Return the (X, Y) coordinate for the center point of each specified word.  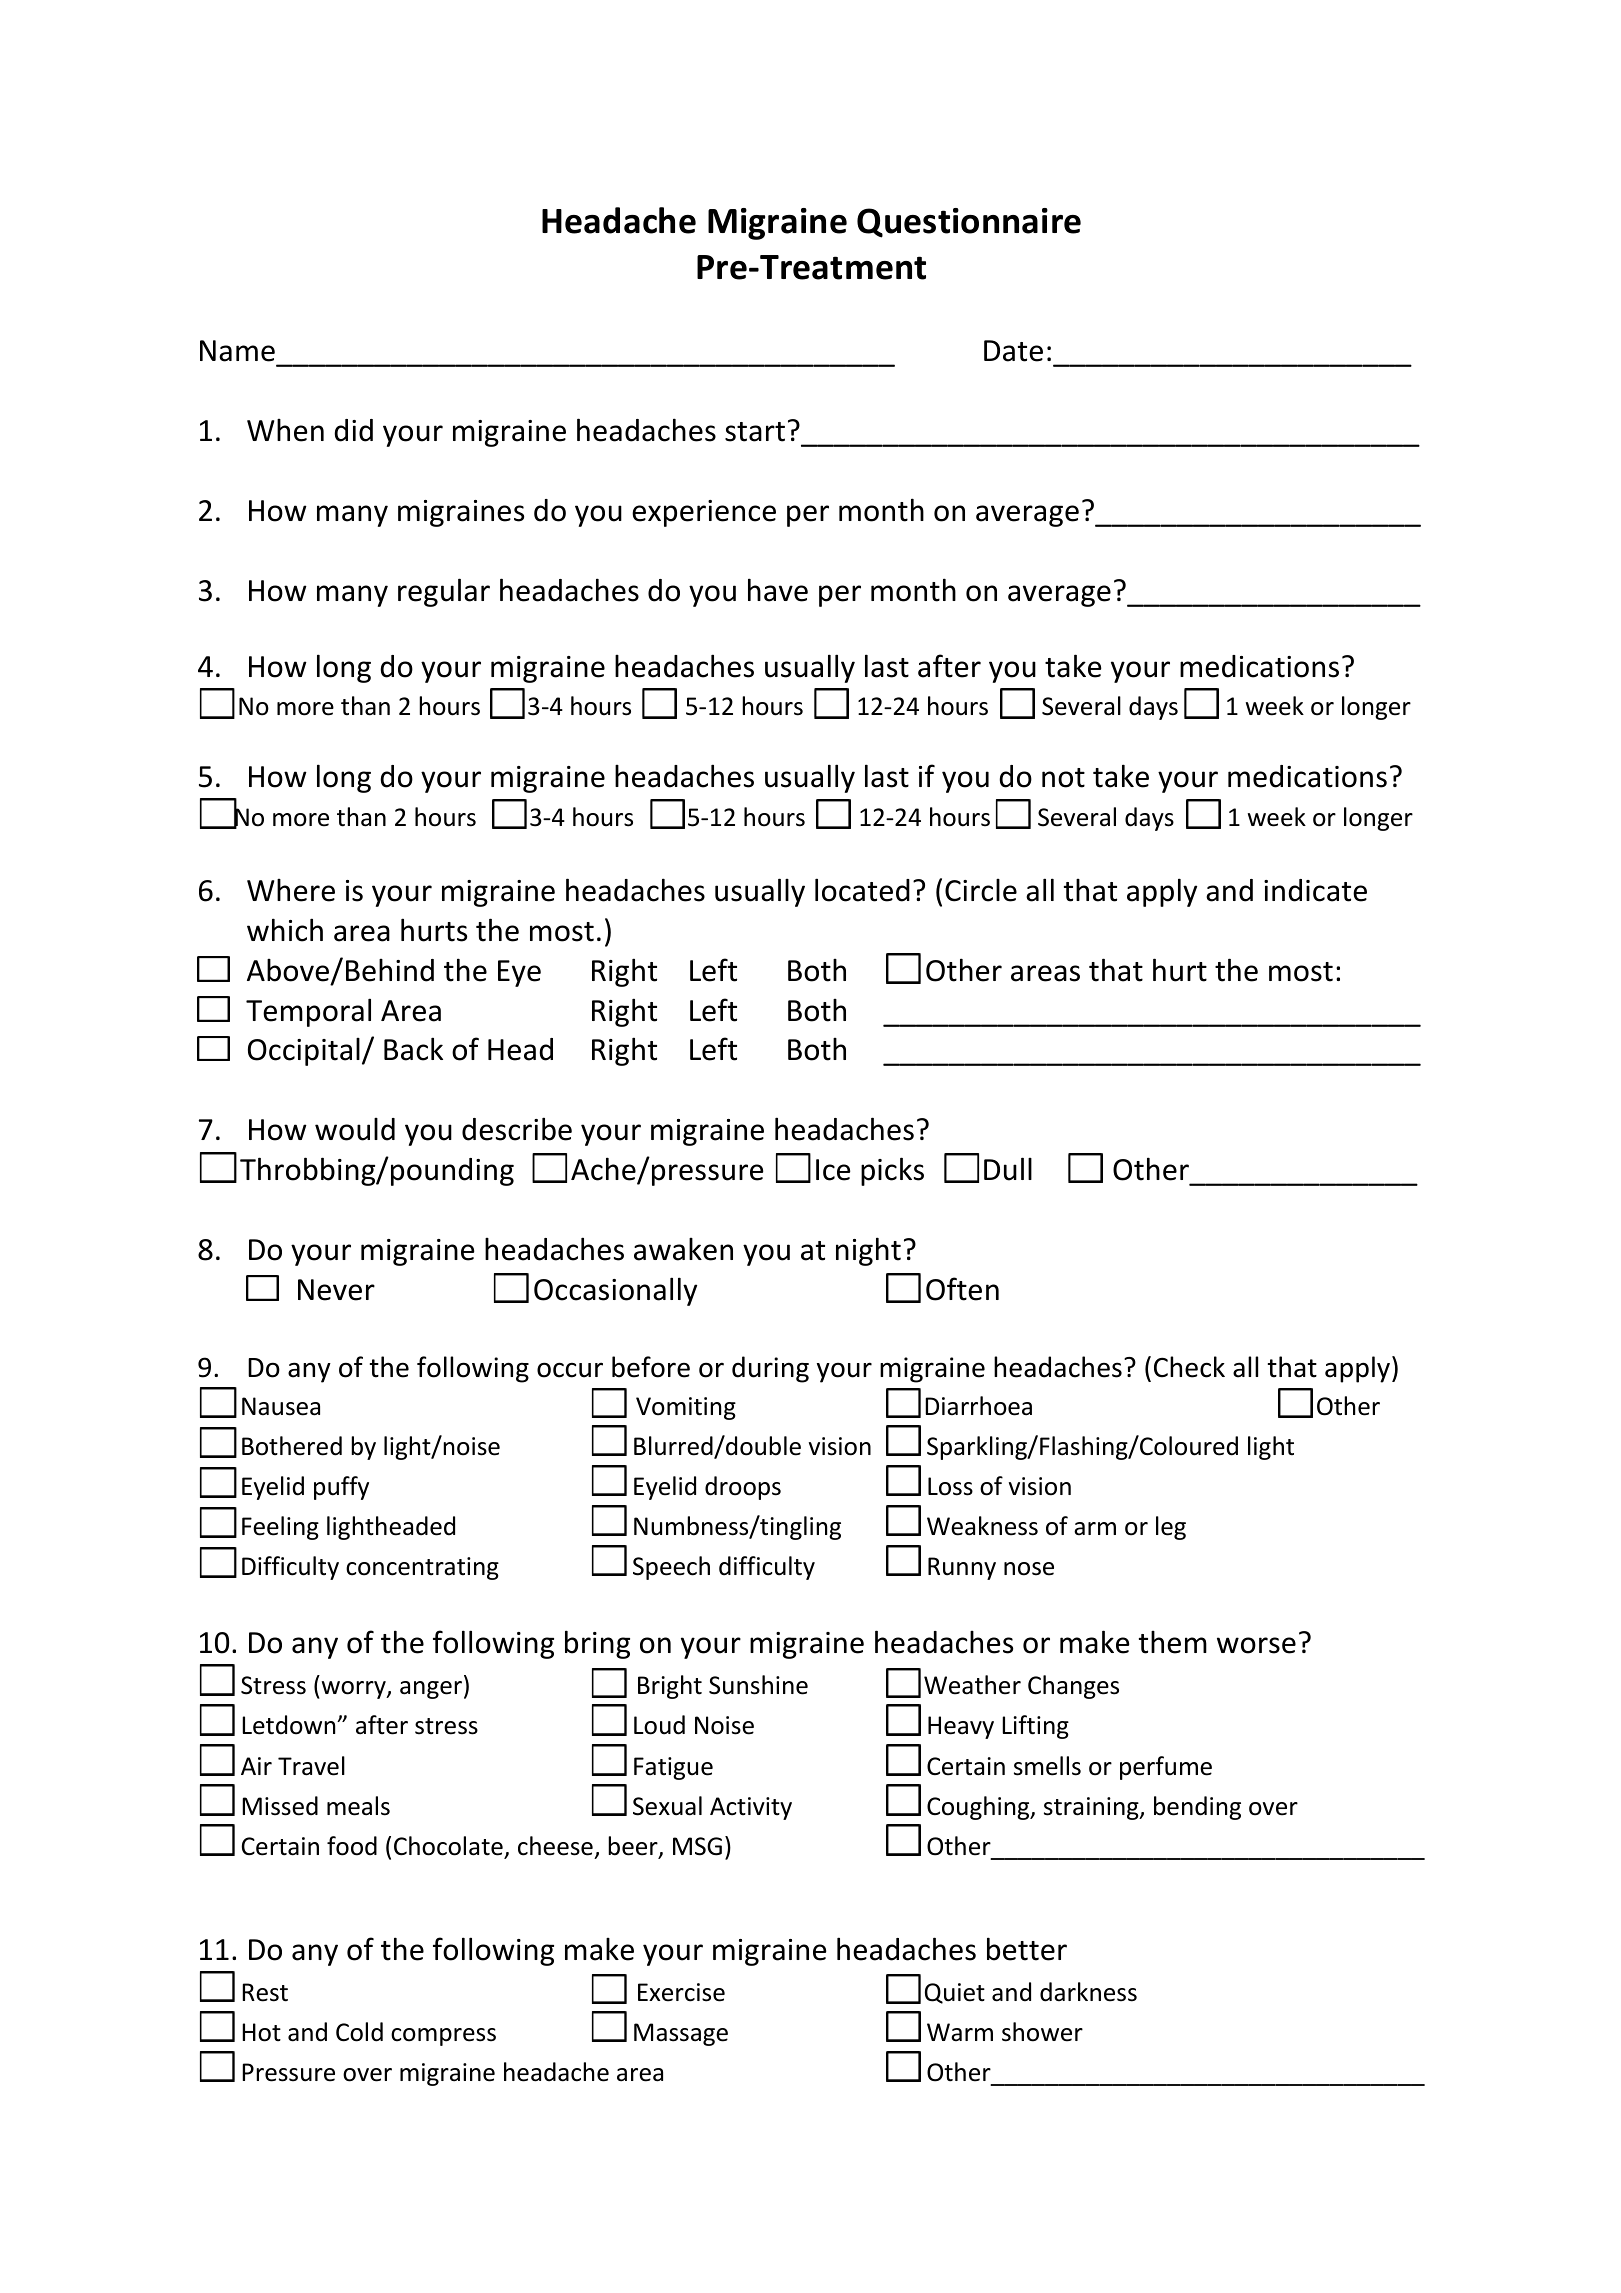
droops (743, 1488)
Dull (1008, 1169)
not (1063, 778)
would (355, 1129)
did (353, 430)
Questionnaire (969, 223)
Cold (359, 2032)
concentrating (422, 1568)
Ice (833, 1170)
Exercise (681, 1992)
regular (444, 592)
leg (1171, 1528)
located (862, 890)
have (778, 590)
